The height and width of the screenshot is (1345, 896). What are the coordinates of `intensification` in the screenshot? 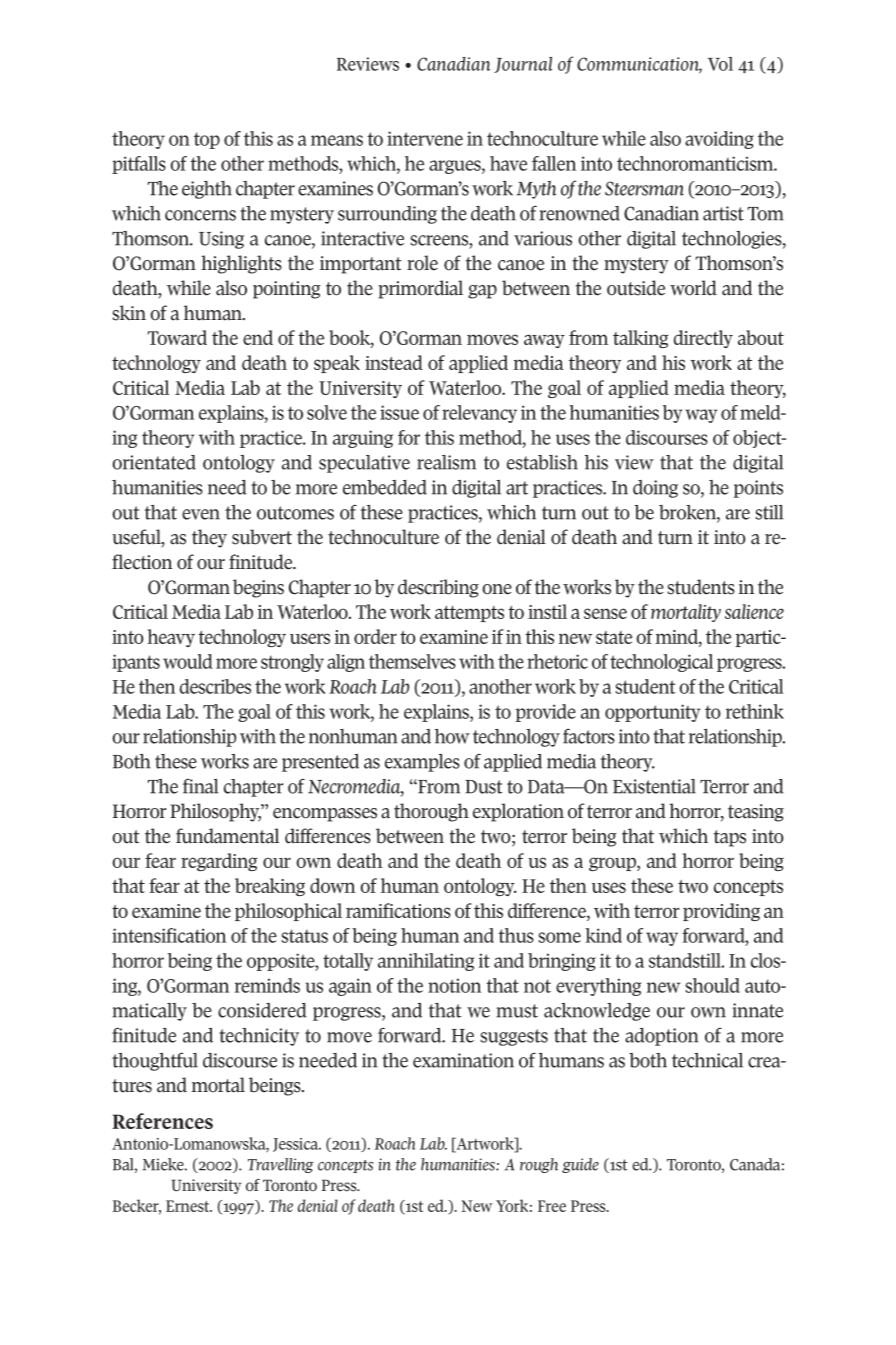 It's located at (169, 935).
